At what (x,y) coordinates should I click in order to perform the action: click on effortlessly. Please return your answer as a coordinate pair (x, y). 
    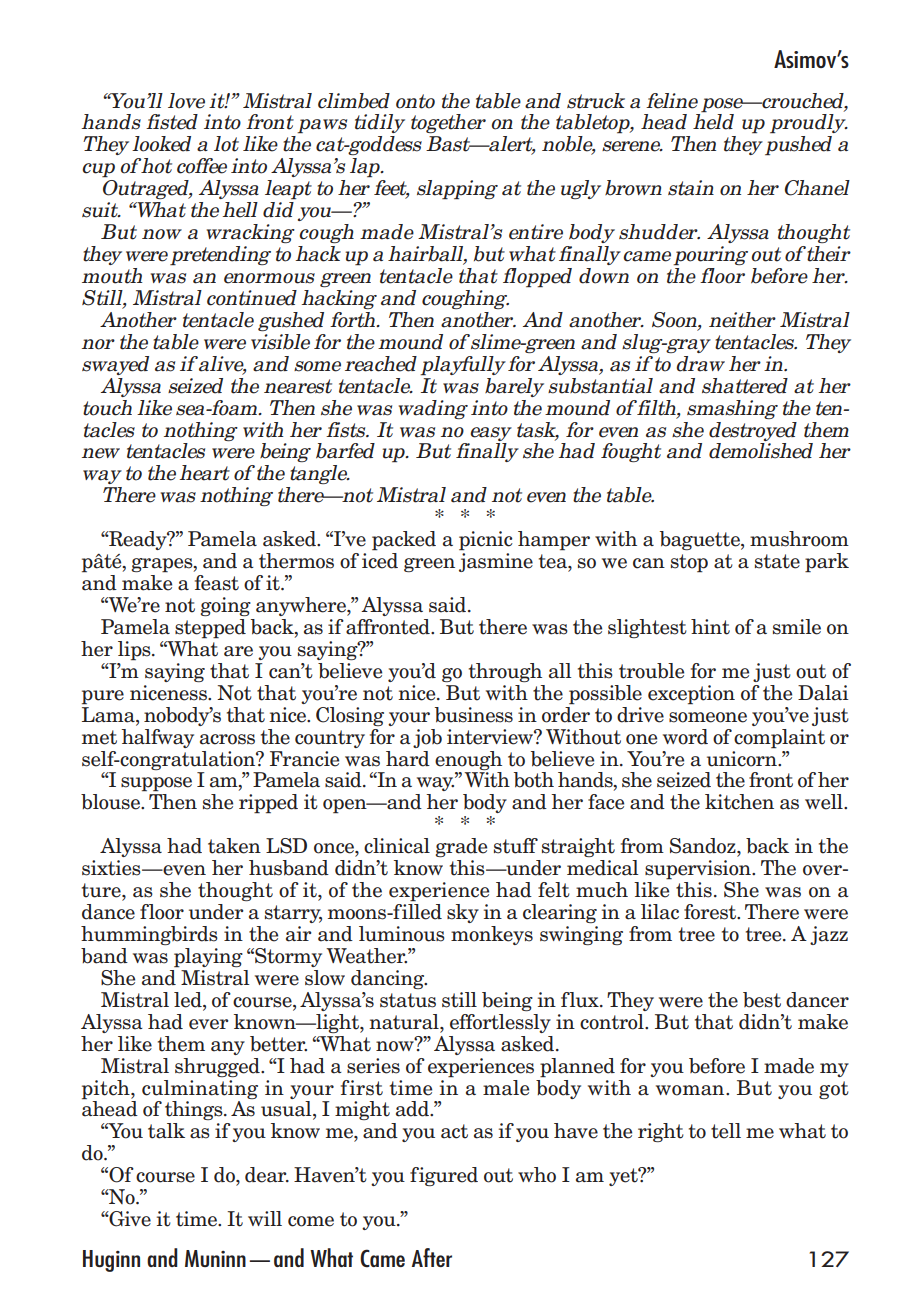
    Looking at the image, I should click on (500, 1023).
